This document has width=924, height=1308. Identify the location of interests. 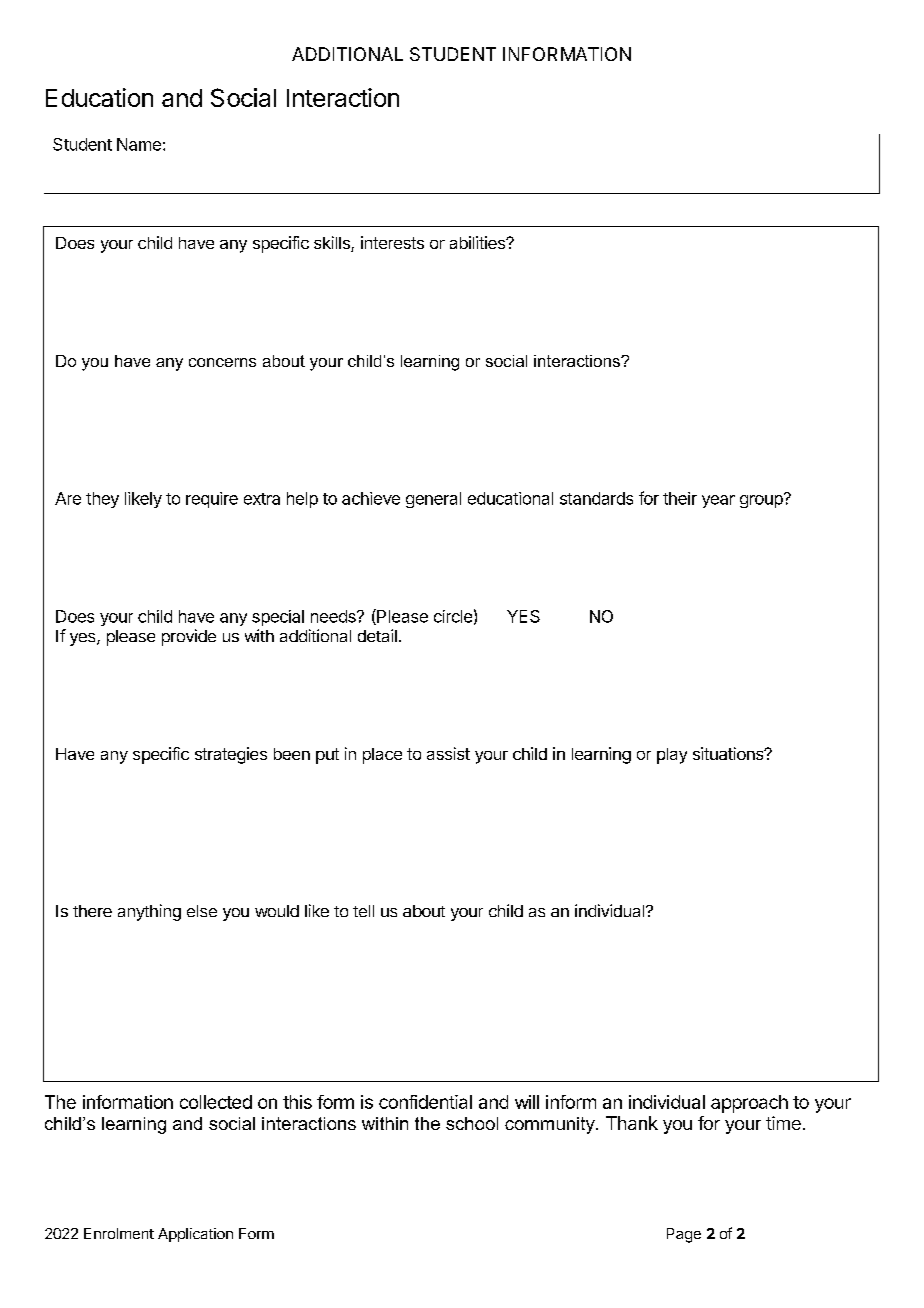
(392, 242).
